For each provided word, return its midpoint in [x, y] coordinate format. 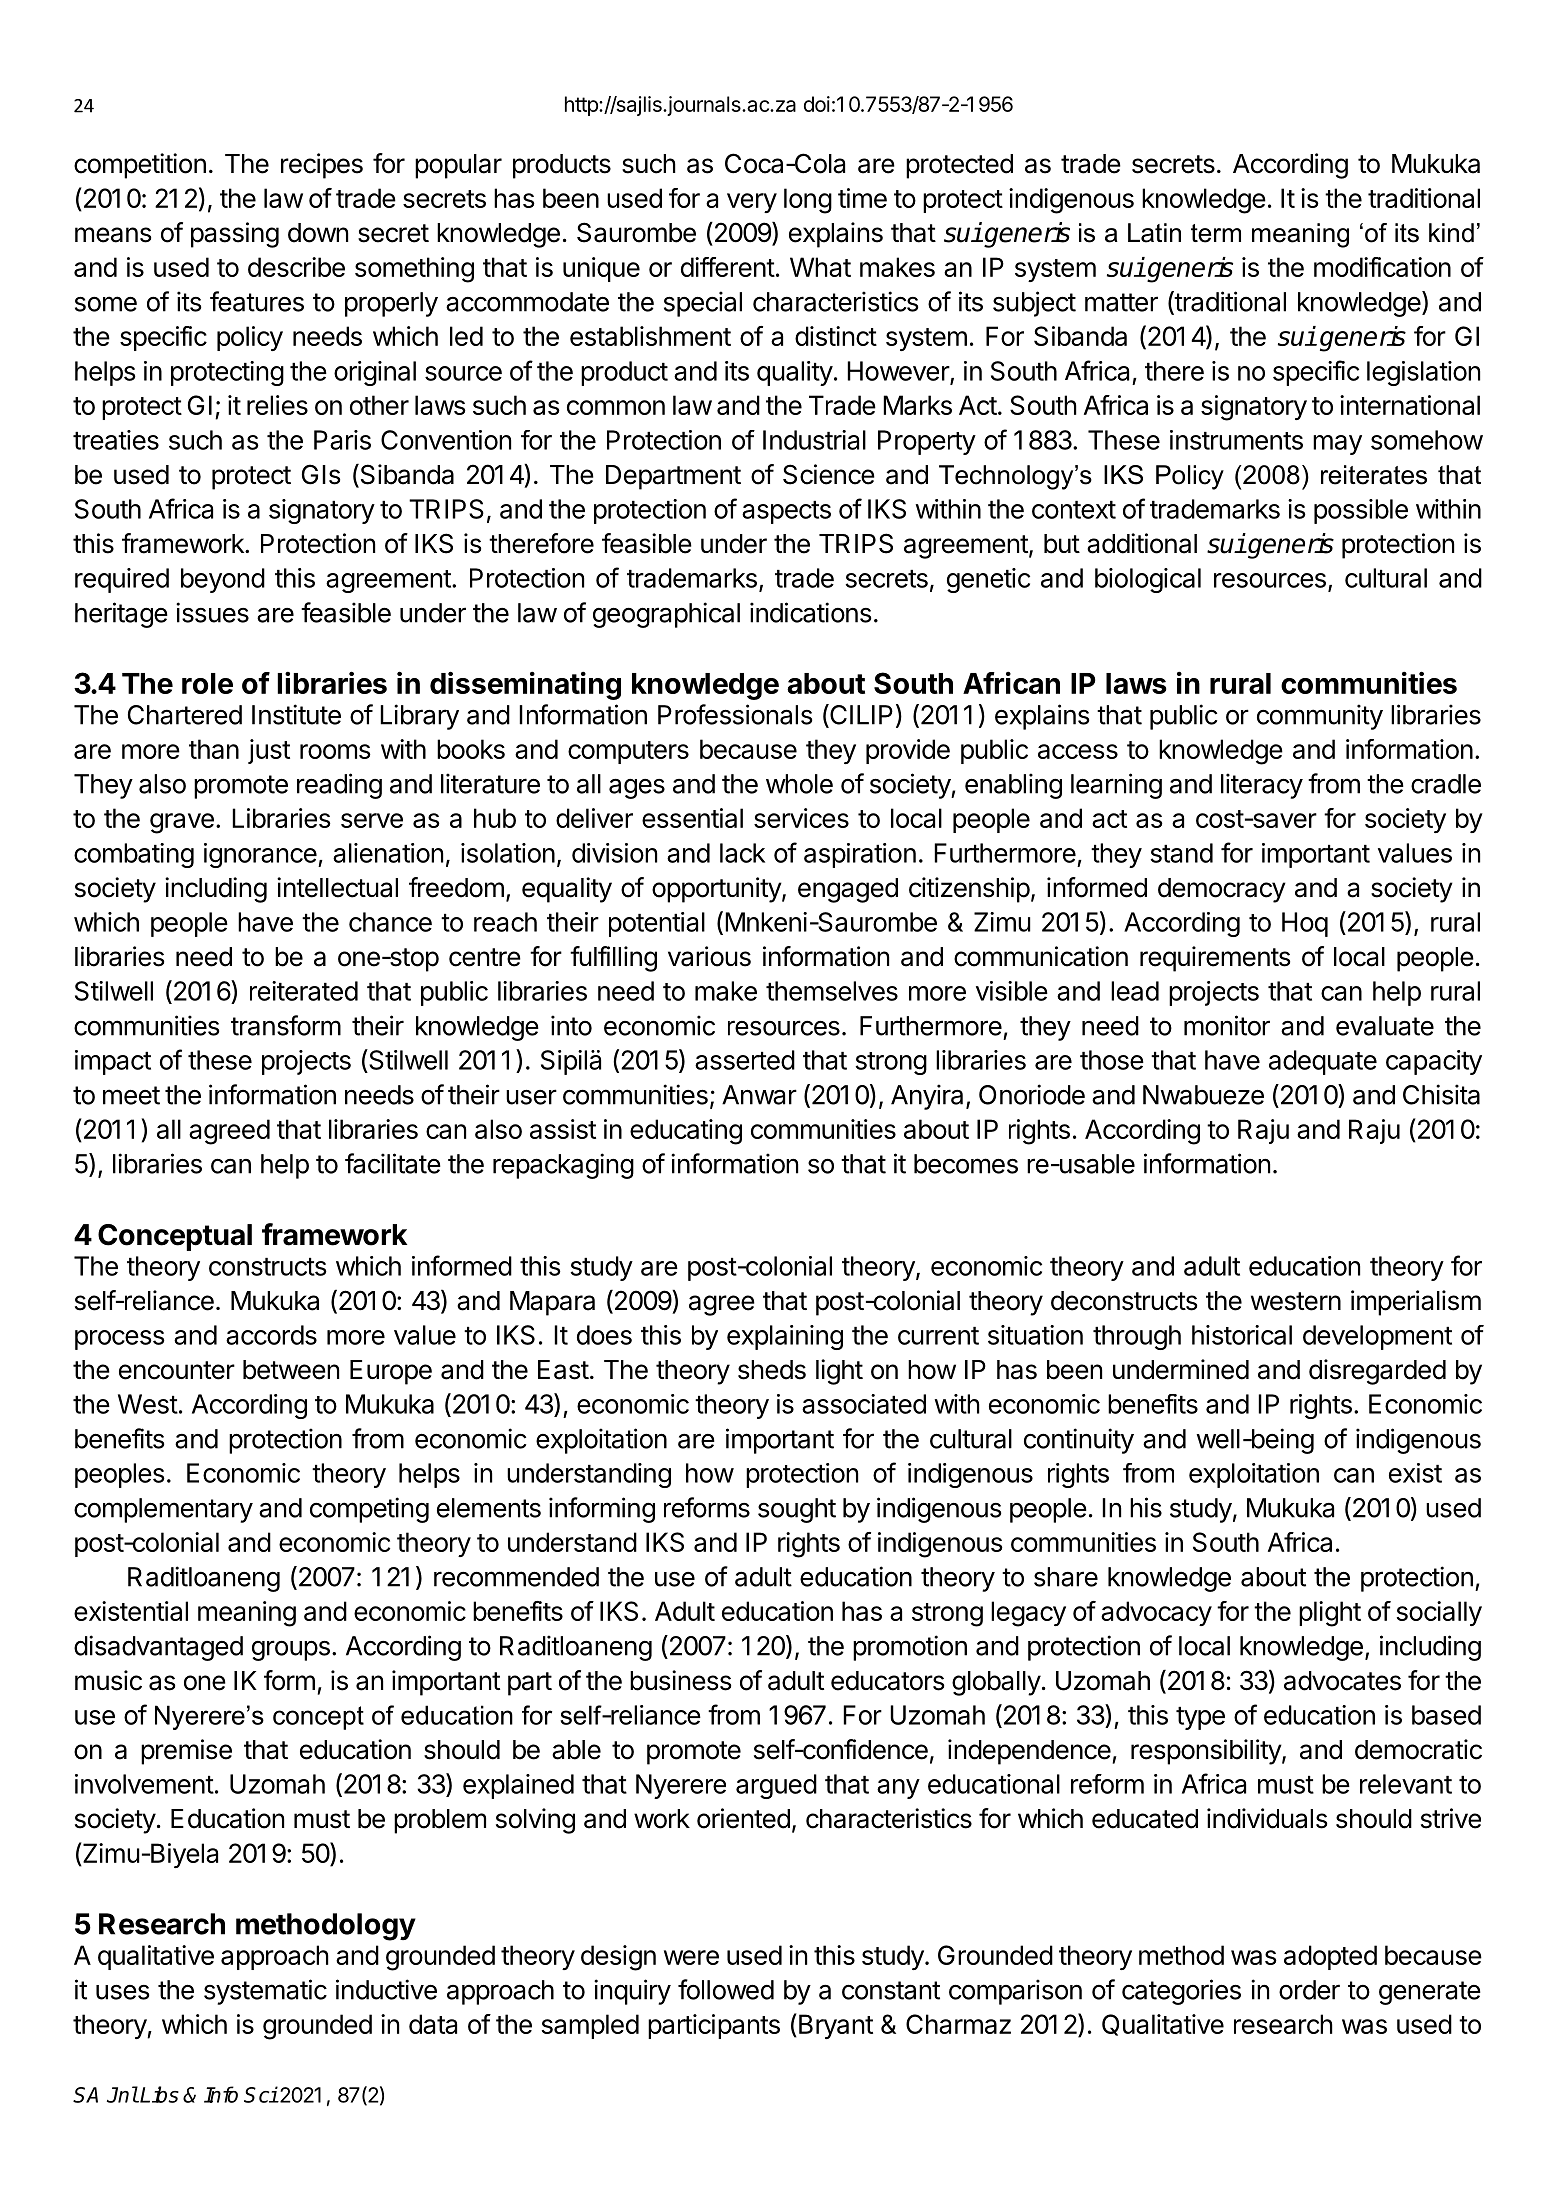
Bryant [834, 2026]
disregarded [1377, 1372]
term [1216, 233]
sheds [772, 1370]
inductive [386, 1989]
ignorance [260, 855]
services [801, 818]
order [1309, 1990]
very [752, 203]
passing [235, 235]
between [291, 1370]
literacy [1262, 786]
